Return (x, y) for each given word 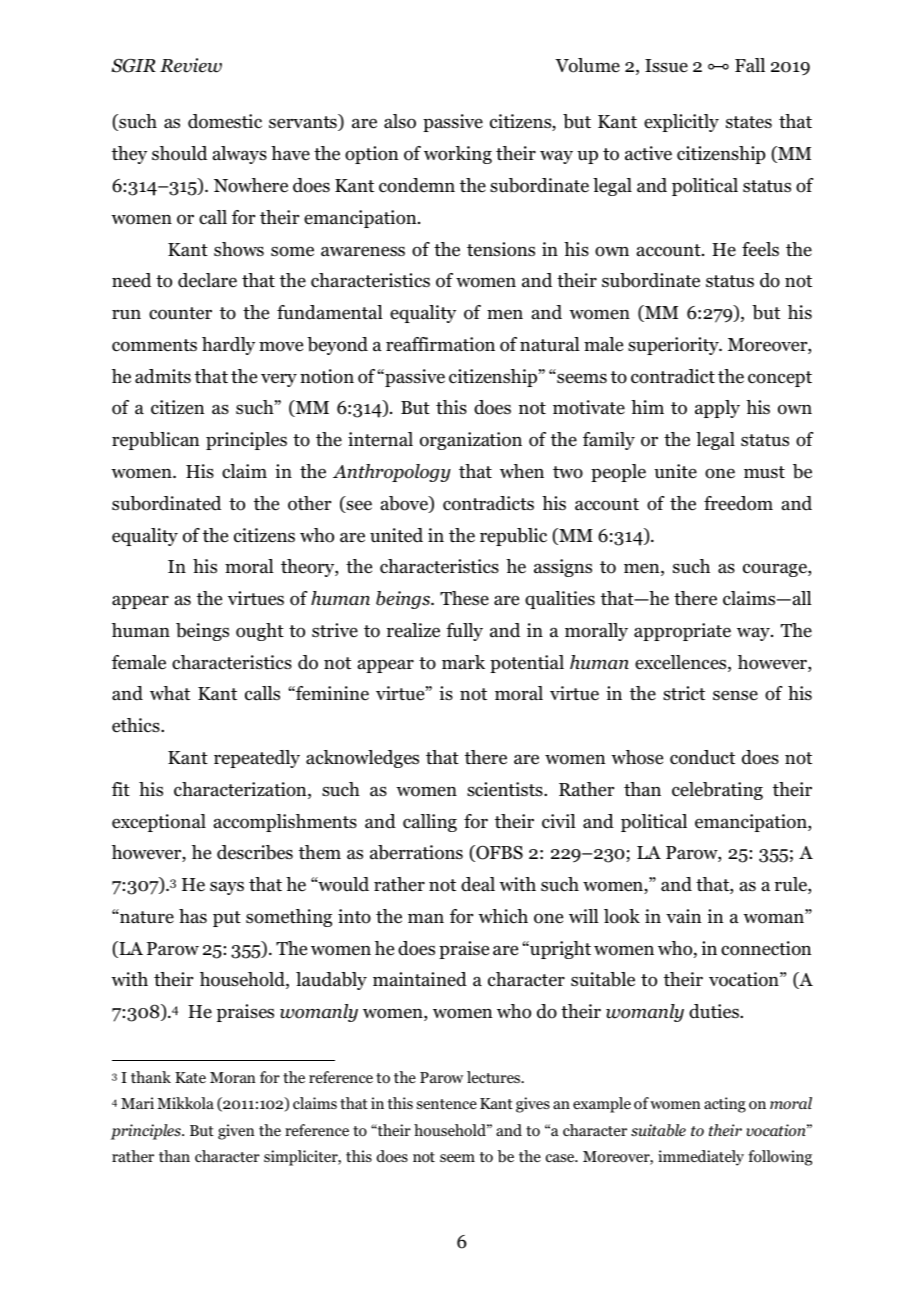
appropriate (682, 632)
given (236, 1132)
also (400, 121)
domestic (225, 121)
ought (260, 632)
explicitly (681, 123)
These (464, 598)
